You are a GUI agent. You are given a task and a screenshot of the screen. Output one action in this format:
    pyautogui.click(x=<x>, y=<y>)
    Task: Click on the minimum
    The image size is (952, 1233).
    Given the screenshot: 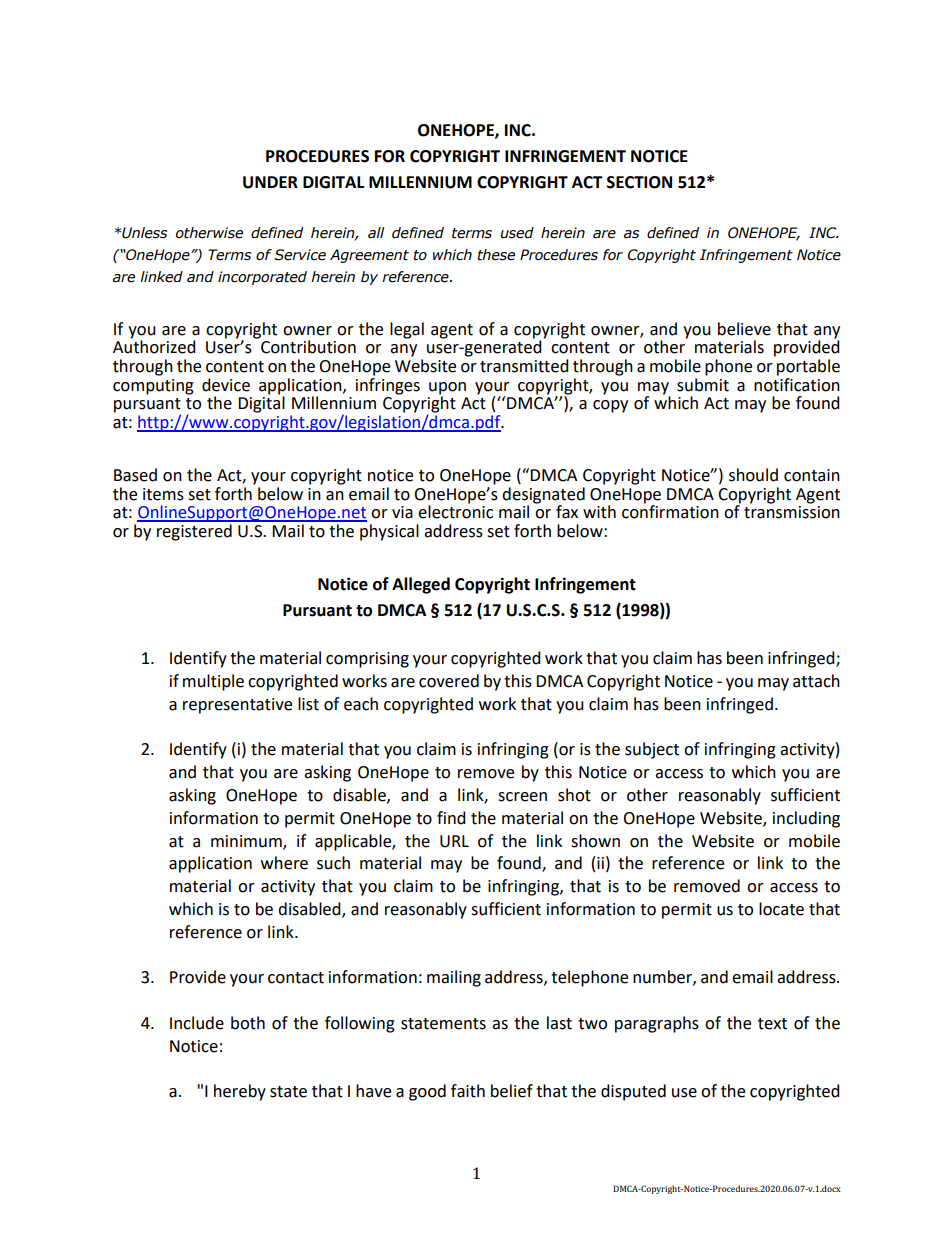 What is the action you would take?
    pyautogui.click(x=247, y=842)
